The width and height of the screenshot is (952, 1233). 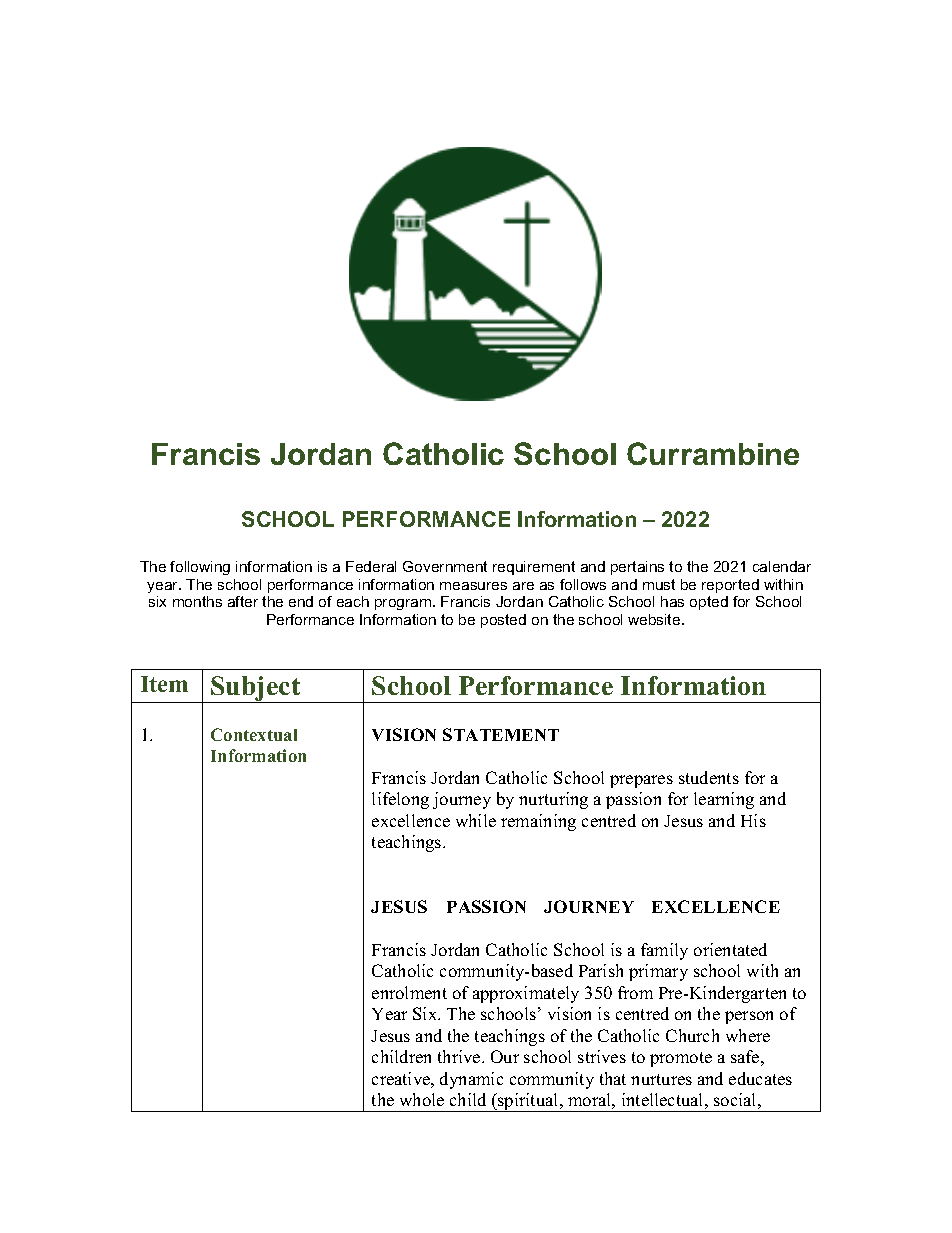 What do you see at coordinates (400, 800) in the screenshot?
I see `lifelong` at bounding box center [400, 800].
